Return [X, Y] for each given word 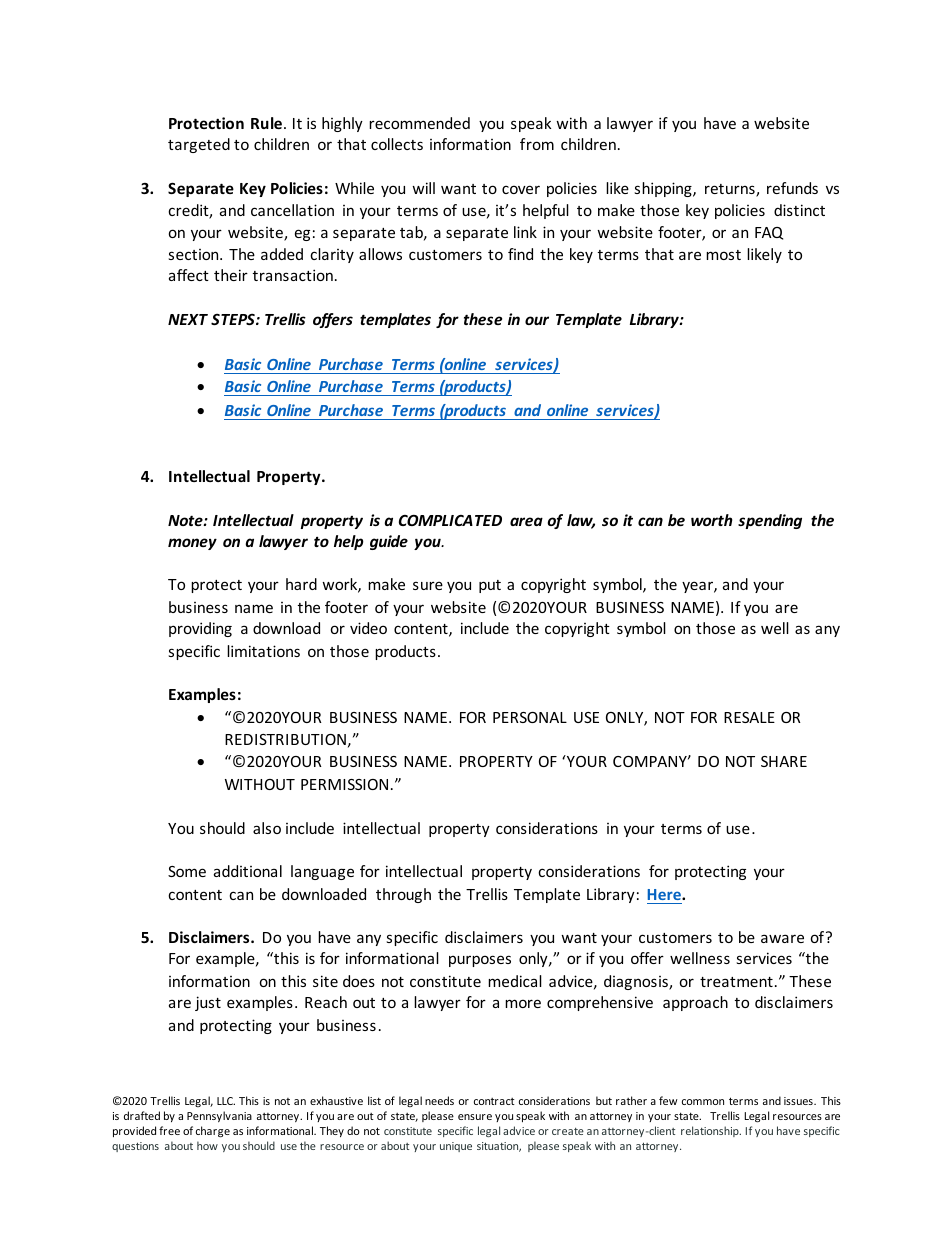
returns [731, 190]
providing [200, 629]
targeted [199, 145]
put [490, 586]
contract [494, 1101]
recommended [419, 123]
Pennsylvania [219, 1116]
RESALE [749, 717]
